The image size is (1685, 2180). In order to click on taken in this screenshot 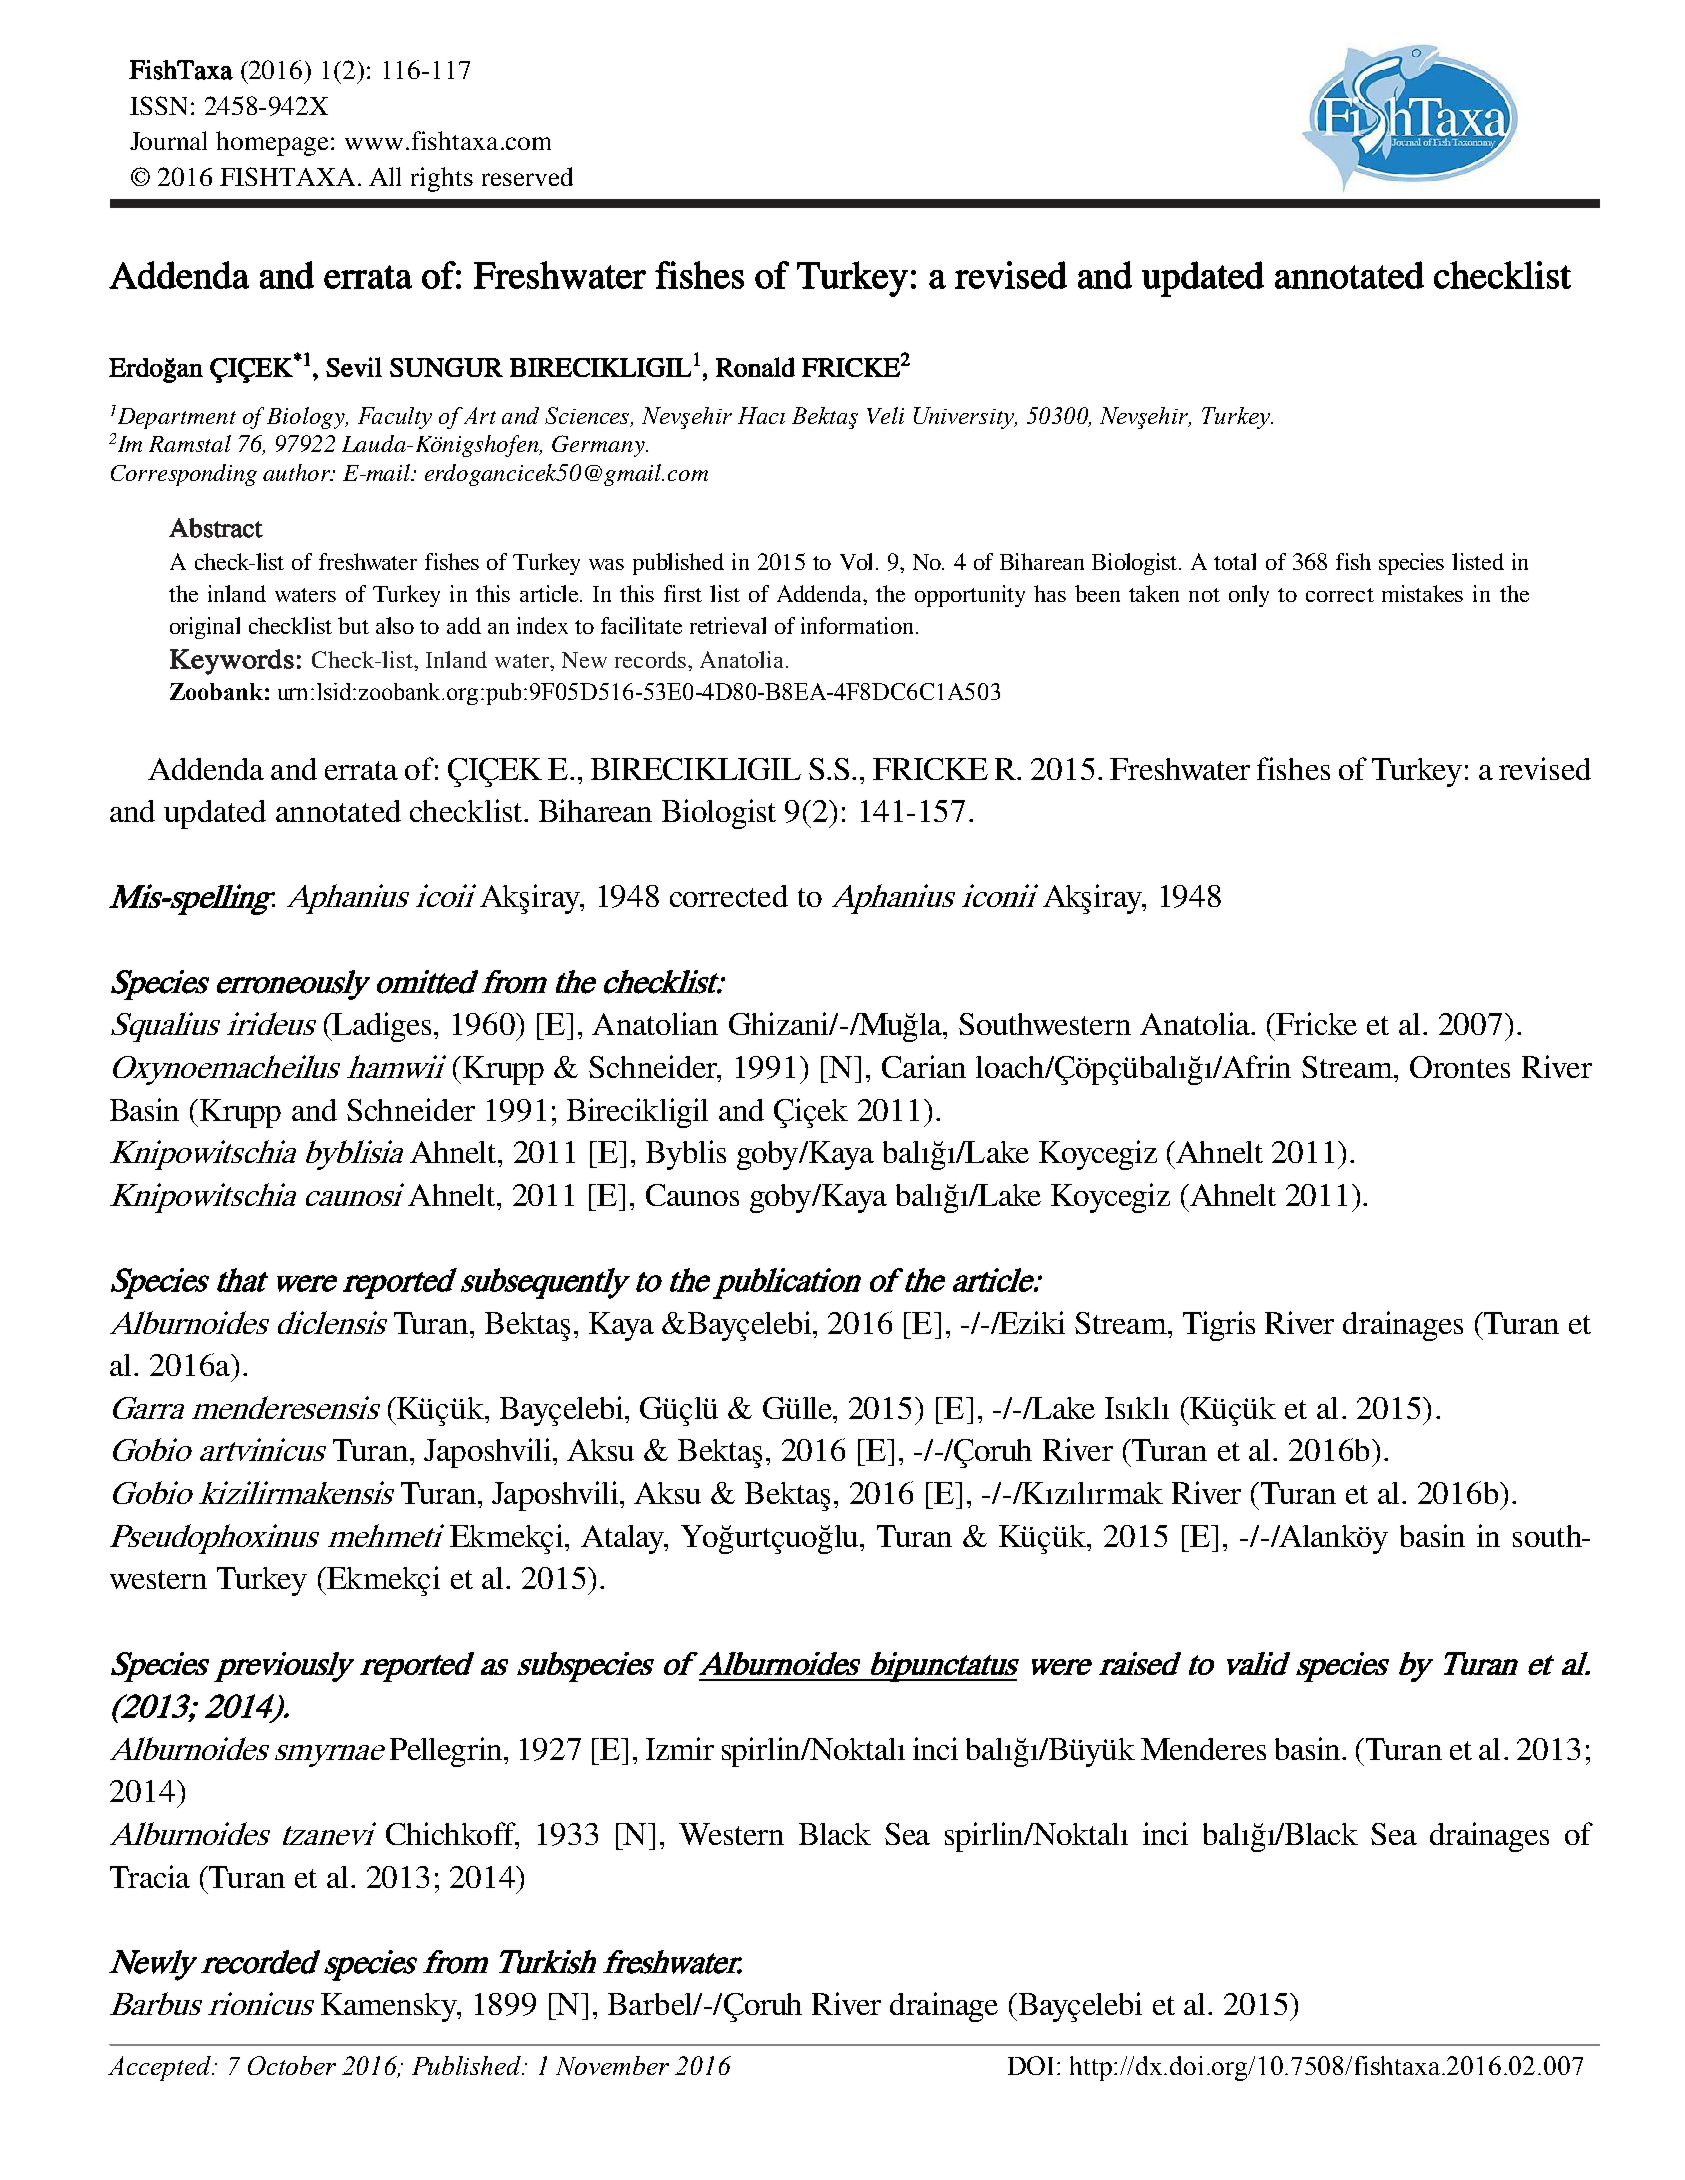, I will do `click(1154, 593)`.
